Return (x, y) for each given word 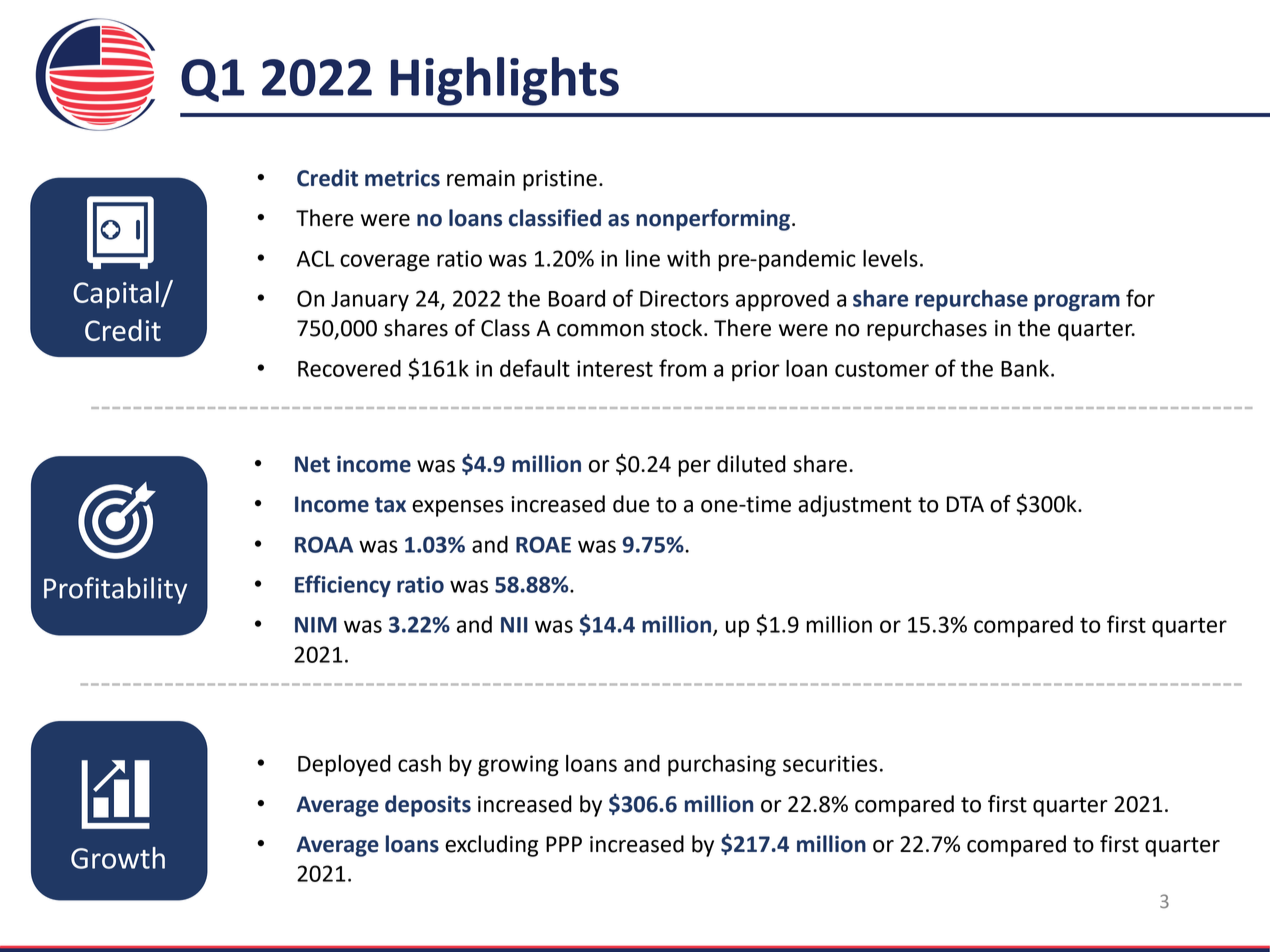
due (631, 504)
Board (577, 298)
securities (830, 763)
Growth (118, 858)
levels (890, 258)
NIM (316, 625)
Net (312, 464)
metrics (402, 178)
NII (514, 625)
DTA (965, 504)
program (1077, 302)
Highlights (505, 81)
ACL (315, 258)
